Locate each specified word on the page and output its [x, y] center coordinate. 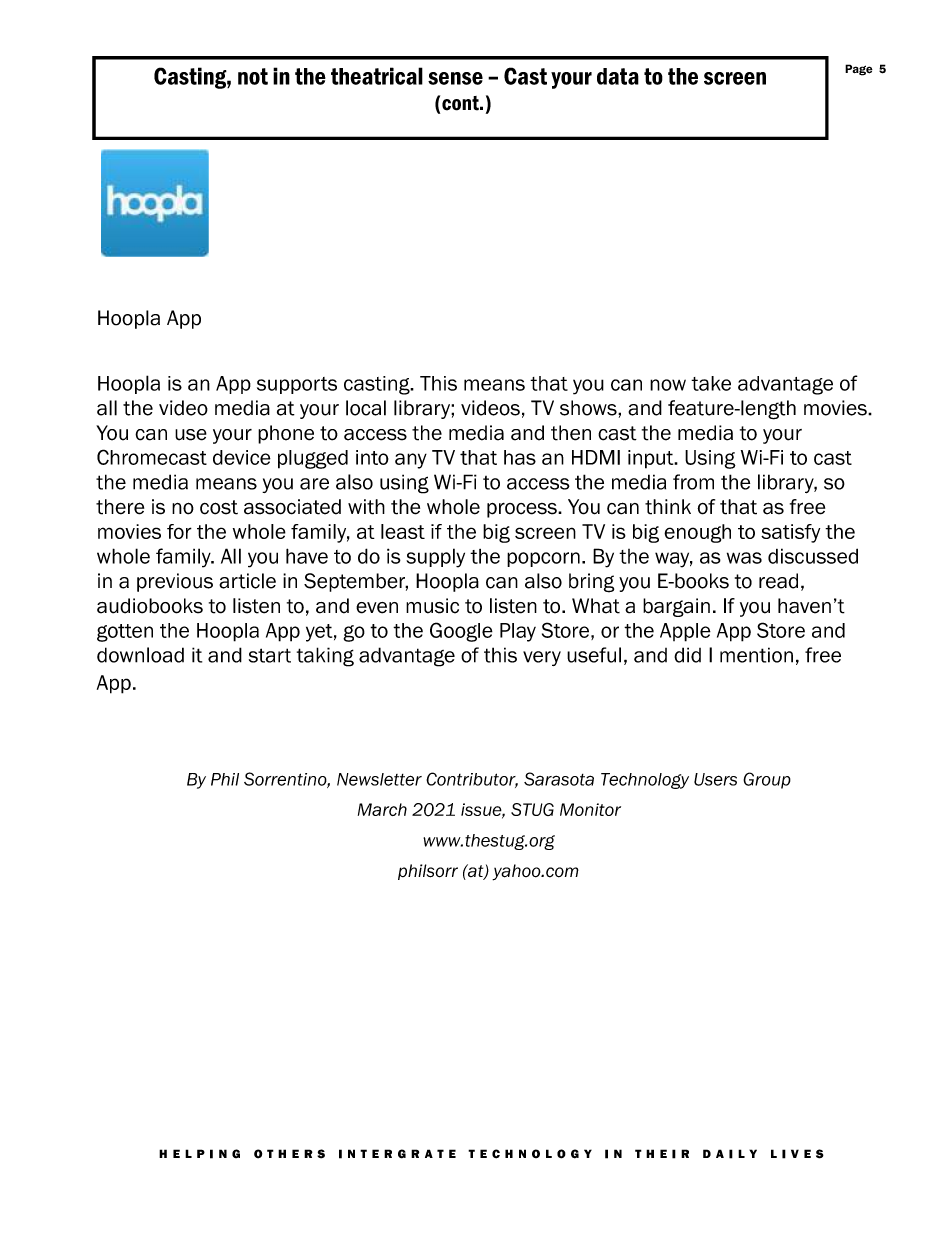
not [253, 76]
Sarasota [559, 779]
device [242, 457]
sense [455, 78]
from [693, 482]
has [520, 457]
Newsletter [379, 779]
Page [859, 70]
